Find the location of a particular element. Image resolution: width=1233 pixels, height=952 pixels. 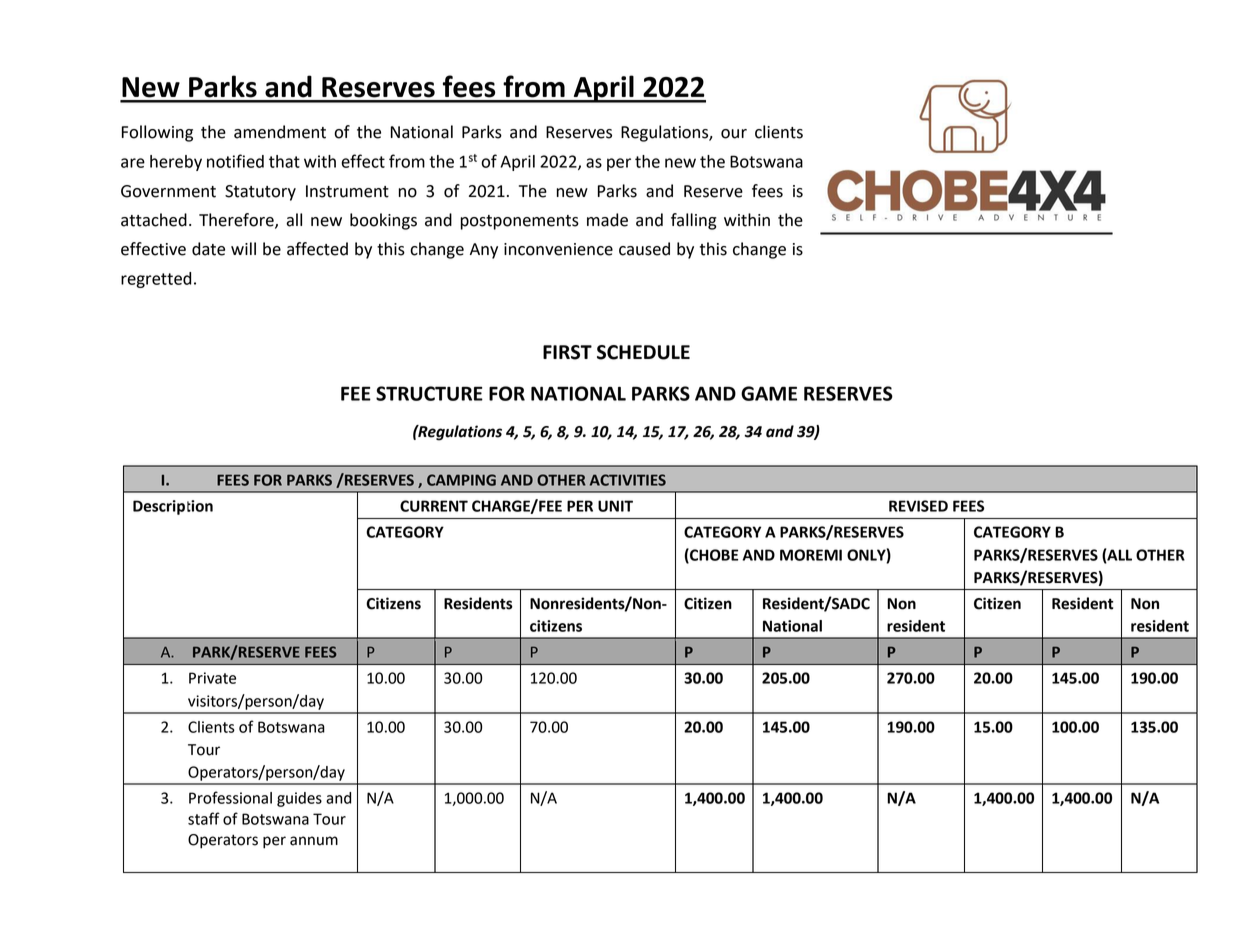

notified is located at coordinates (235, 161).
